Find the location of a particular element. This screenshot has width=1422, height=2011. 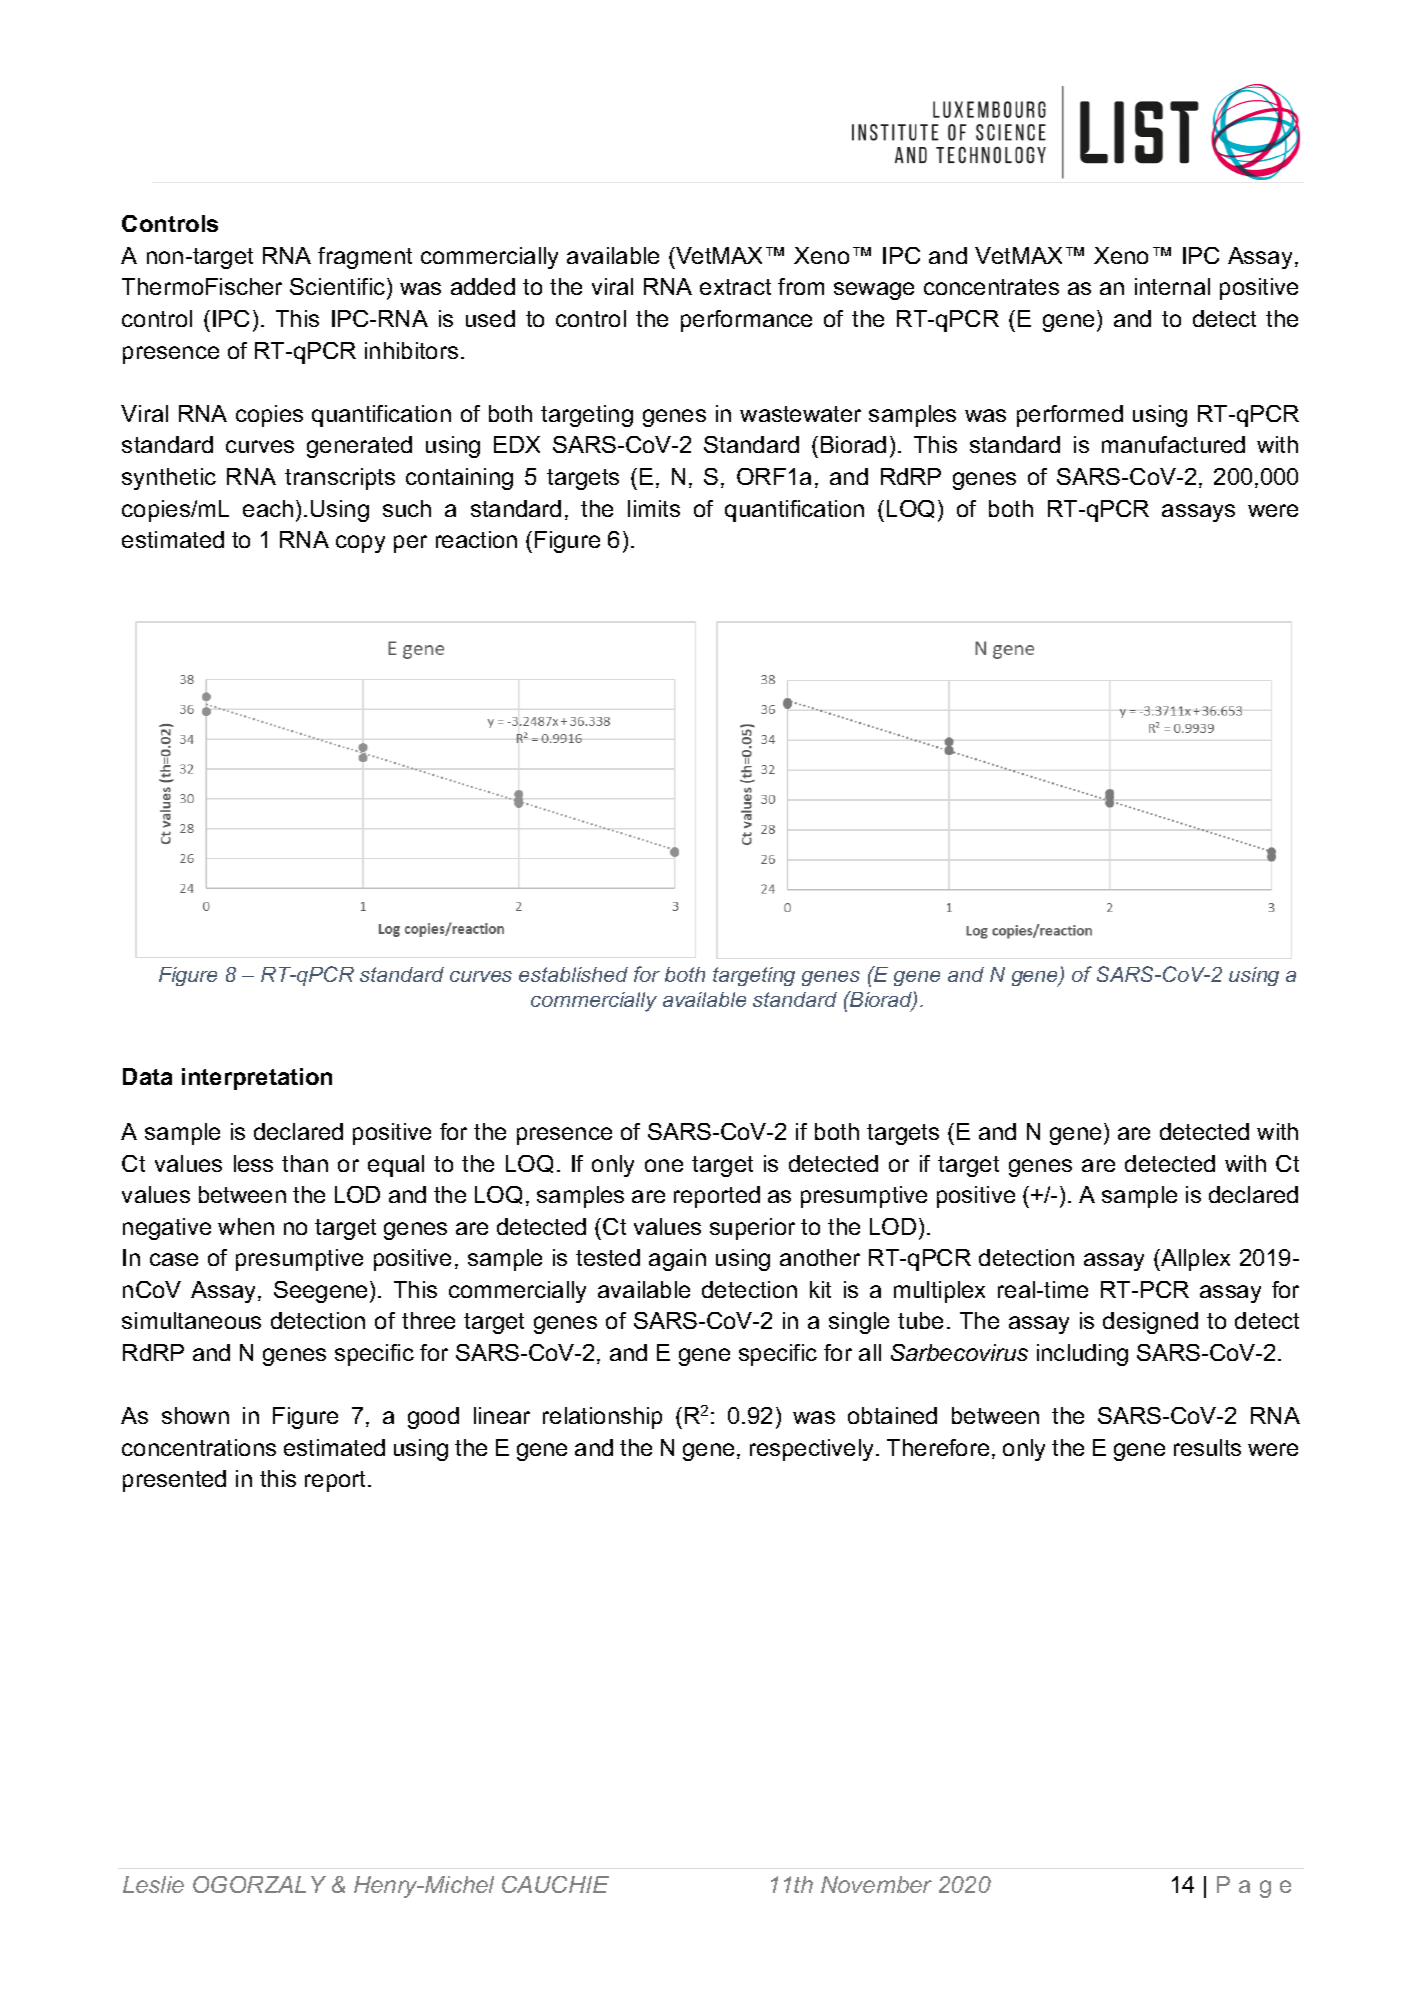

established is located at coordinates (573, 974).
